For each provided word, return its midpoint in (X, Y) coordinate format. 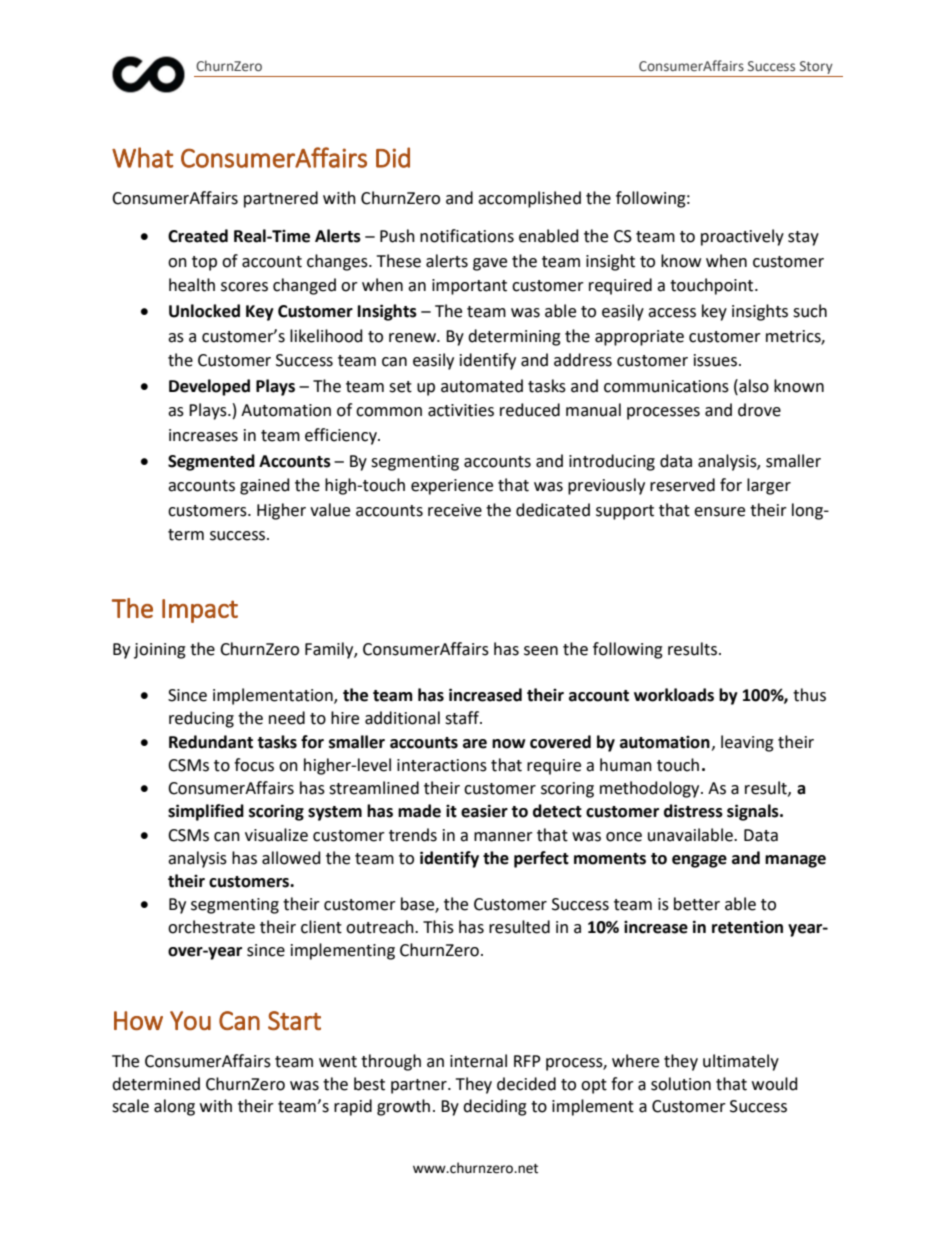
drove (759, 410)
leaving (747, 743)
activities (461, 410)
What (142, 157)
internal (478, 1061)
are (475, 744)
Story (816, 67)
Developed (209, 387)
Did (393, 157)
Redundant (211, 742)
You (190, 1020)
